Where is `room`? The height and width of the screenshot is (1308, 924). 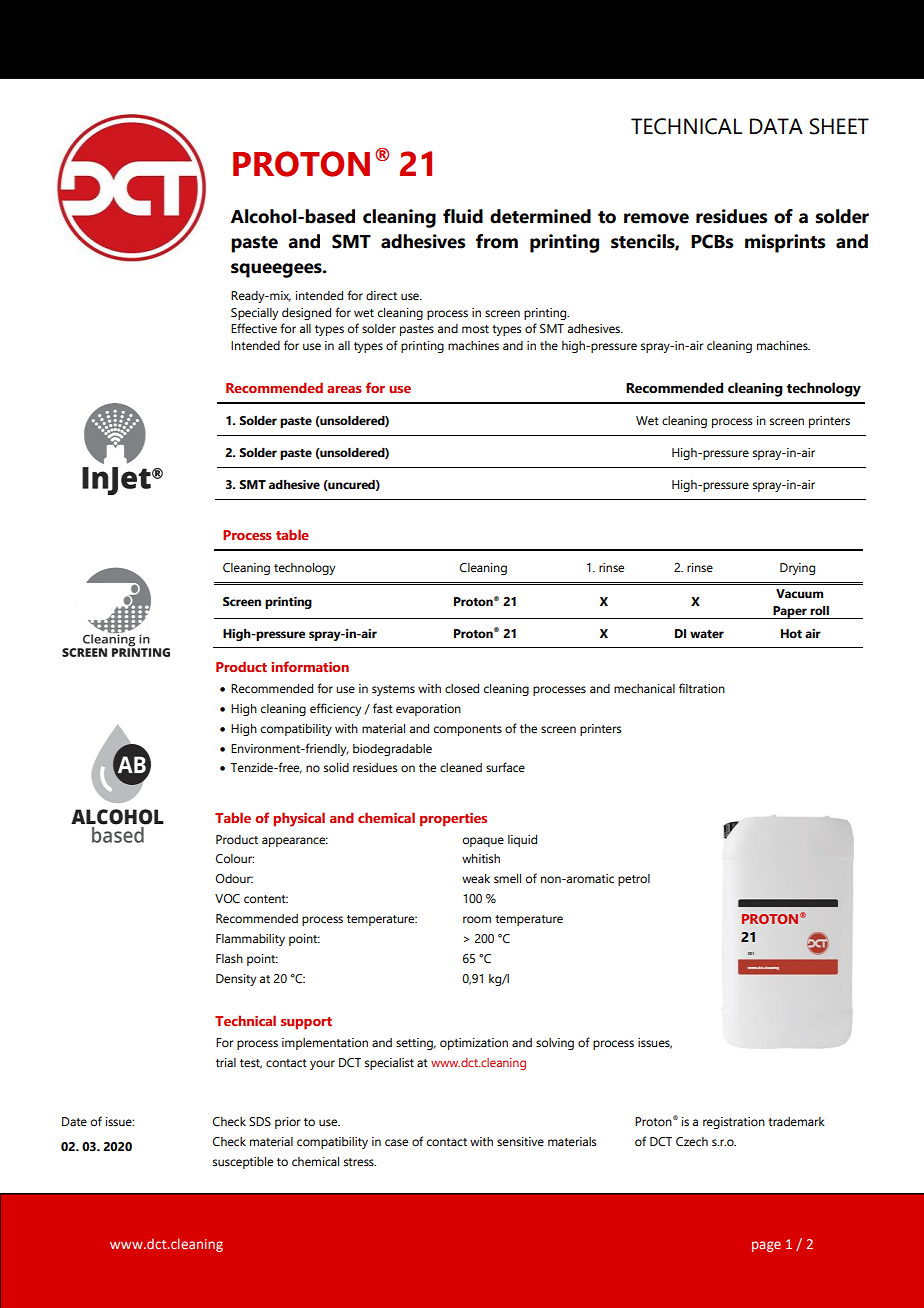 room is located at coordinates (477, 919).
